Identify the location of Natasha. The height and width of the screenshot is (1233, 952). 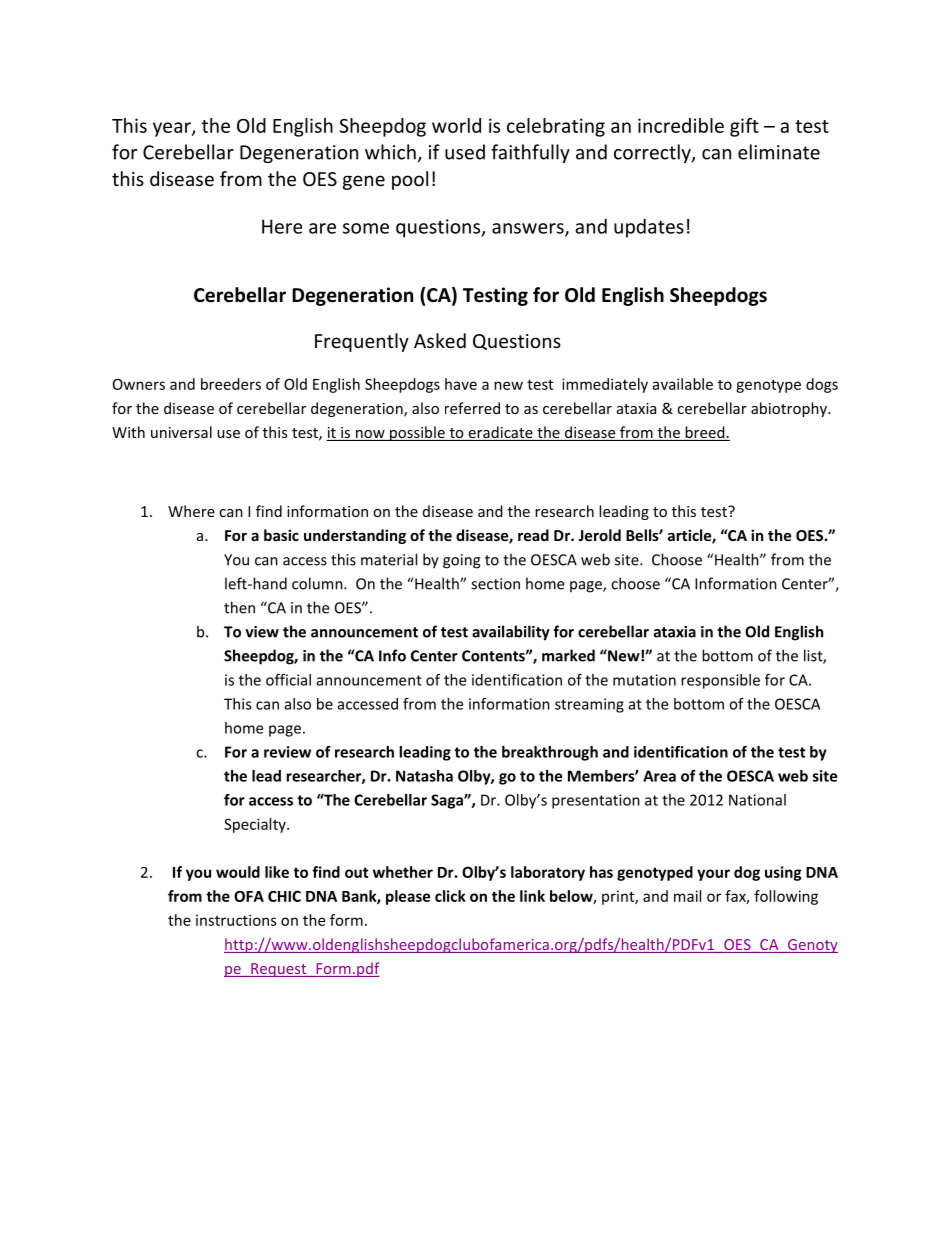
(424, 776).
